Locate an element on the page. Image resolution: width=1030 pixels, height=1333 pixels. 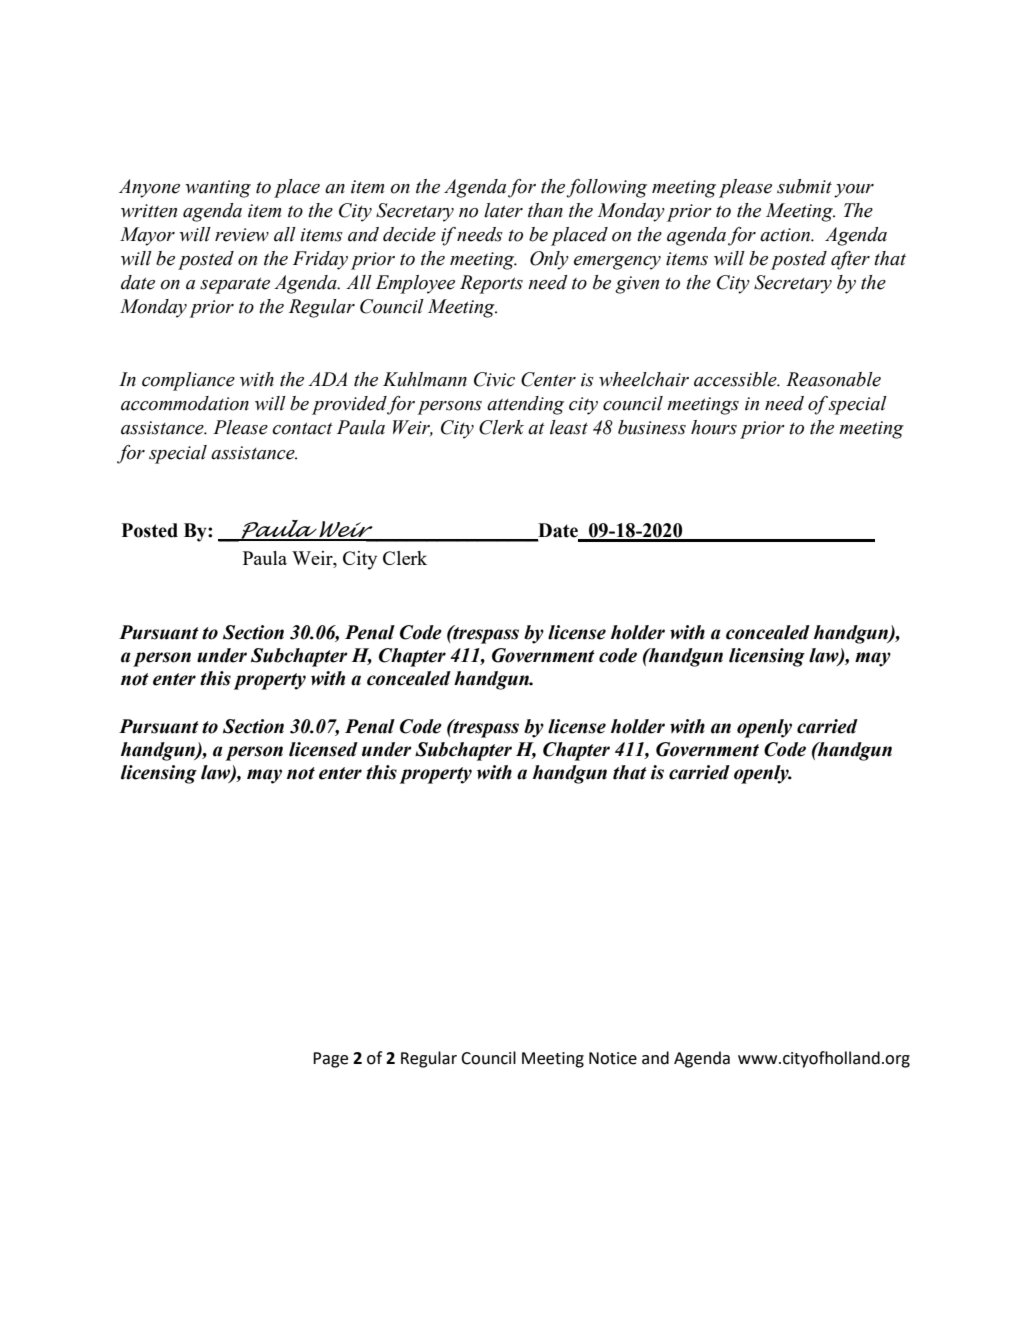
Reasonable is located at coordinates (833, 379).
